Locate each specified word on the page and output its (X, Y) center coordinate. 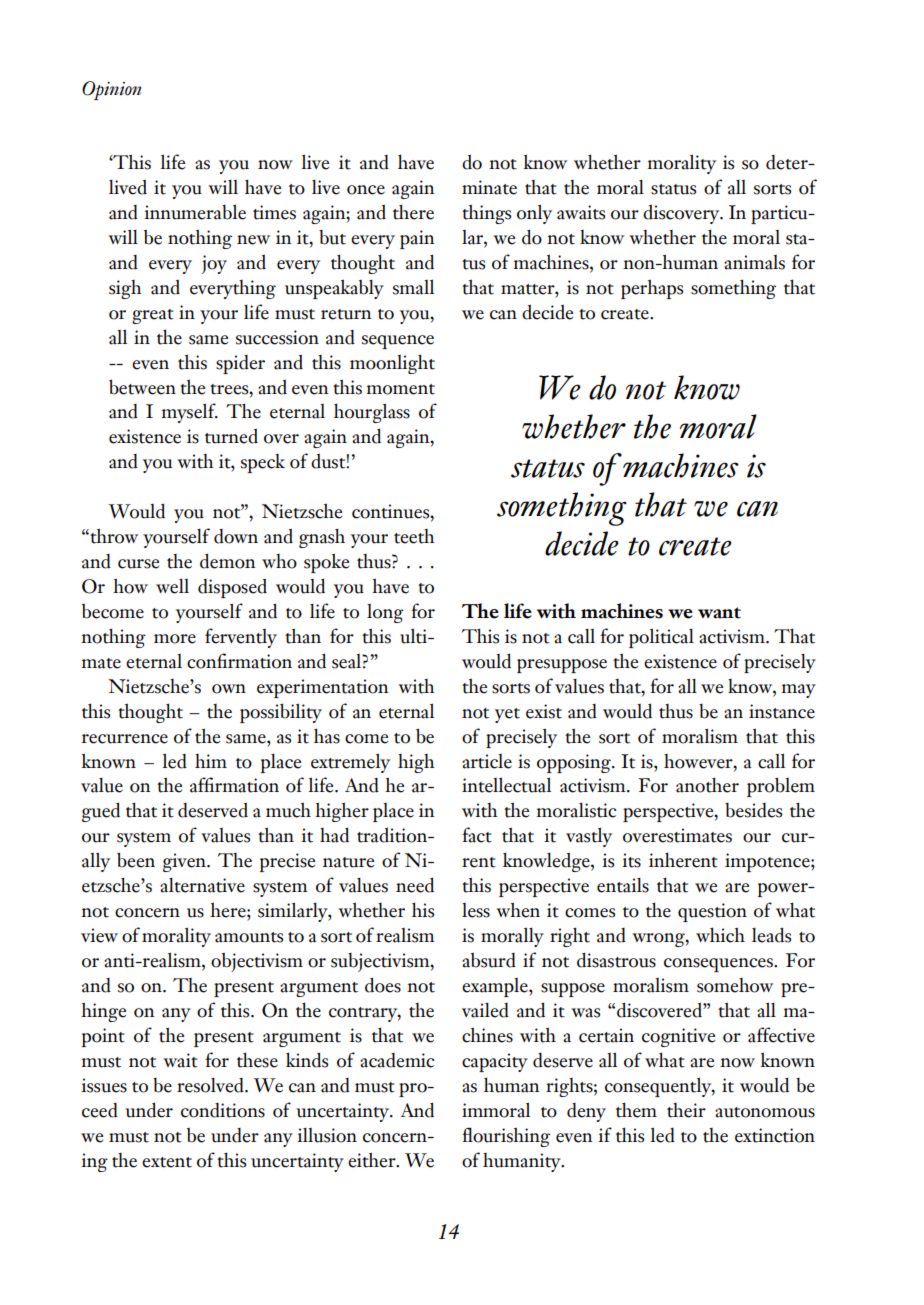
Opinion (111, 90)
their (686, 1110)
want (719, 613)
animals (754, 262)
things (486, 214)
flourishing (506, 1137)
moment (400, 389)
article (487, 761)
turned (231, 436)
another (707, 785)
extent (167, 1162)
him (211, 761)
